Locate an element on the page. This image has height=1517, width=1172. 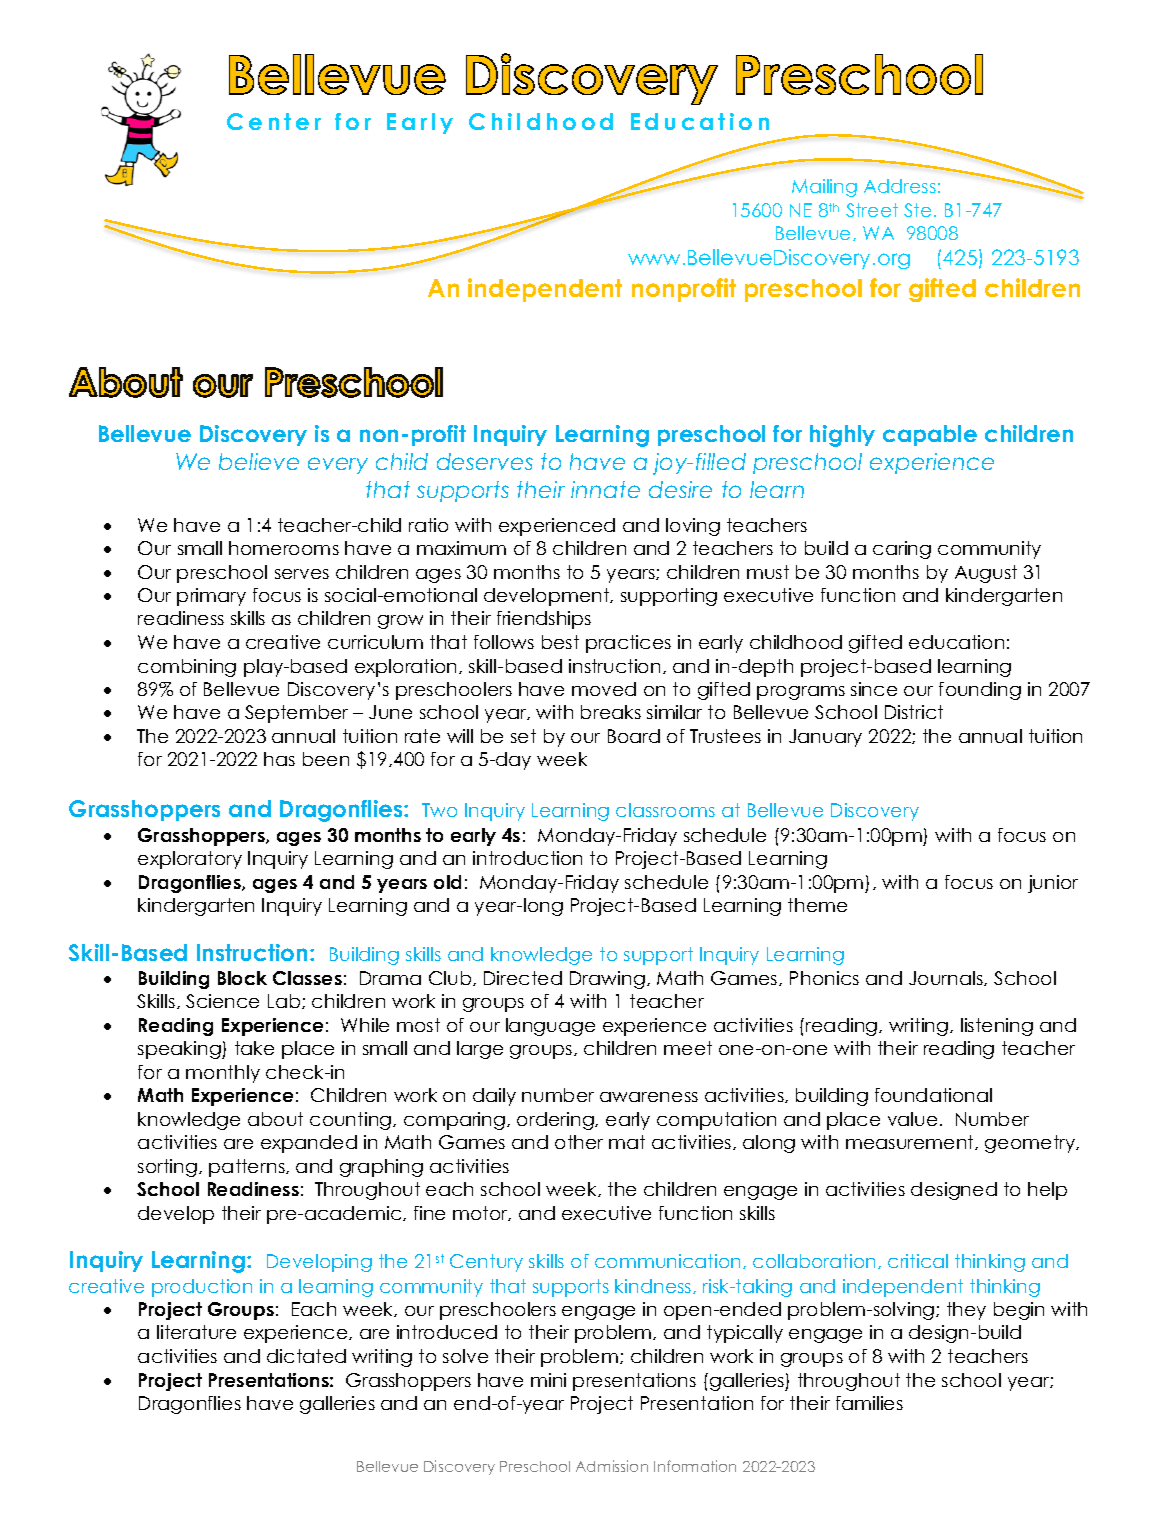
listening is located at coordinates (997, 1027).
